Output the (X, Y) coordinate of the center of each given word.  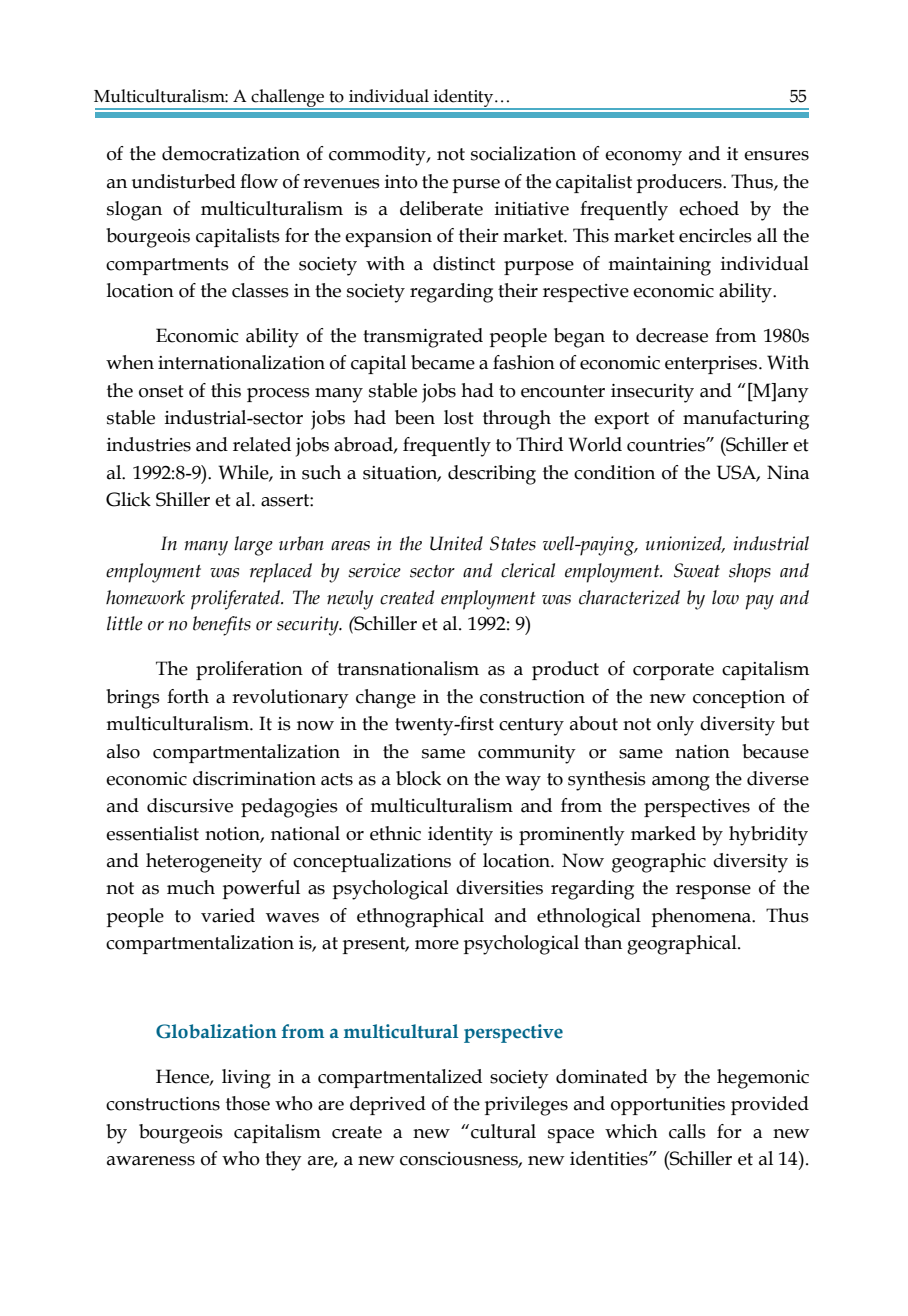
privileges (526, 1106)
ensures (776, 156)
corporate (673, 671)
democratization (231, 153)
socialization (523, 153)
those (248, 1103)
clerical (528, 570)
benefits (222, 626)
